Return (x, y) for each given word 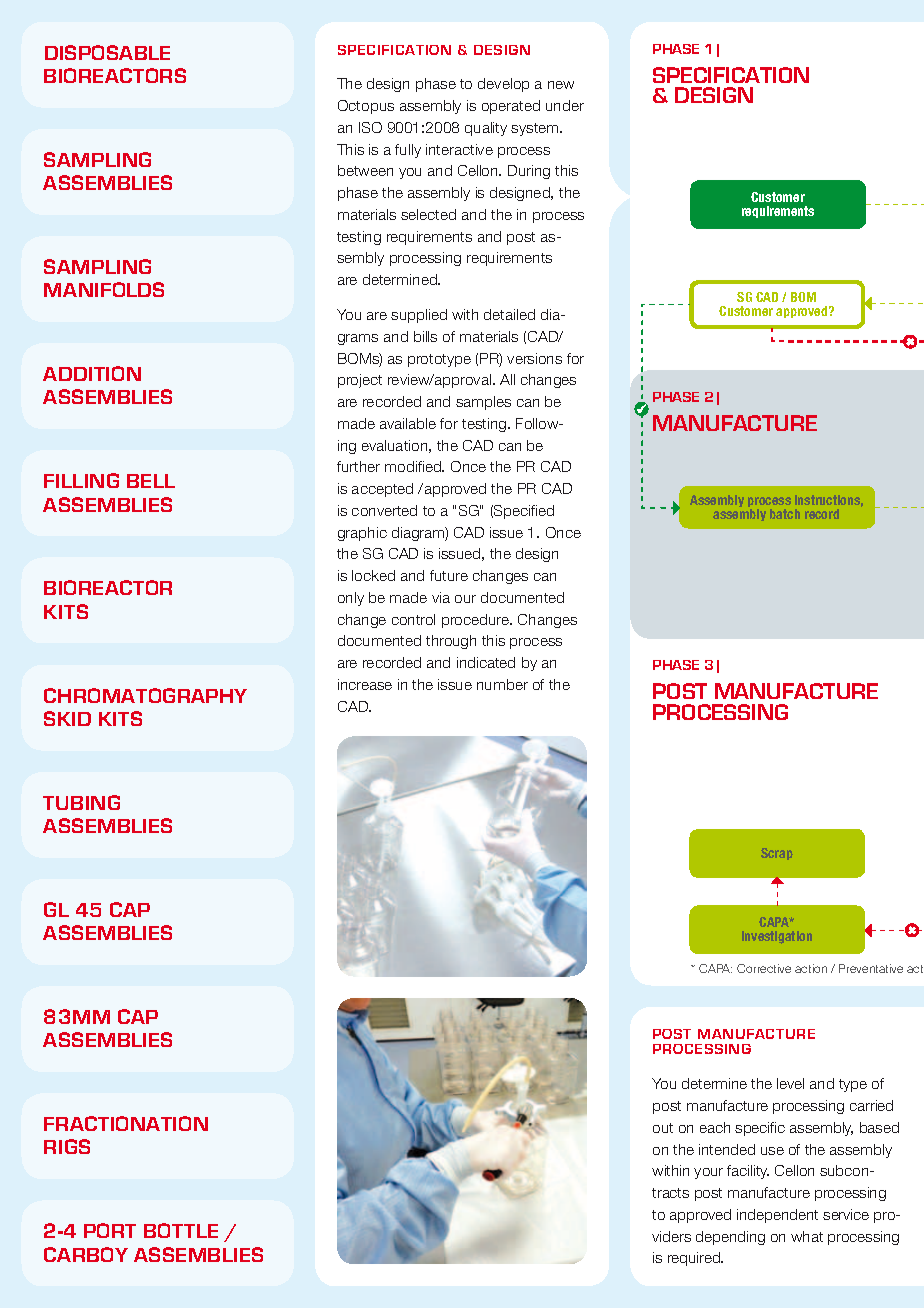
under (565, 105)
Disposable (107, 52)
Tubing (81, 802)
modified (414, 466)
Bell (151, 481)
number (502, 684)
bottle (181, 1230)
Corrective (764, 968)
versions (534, 358)
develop (503, 85)
